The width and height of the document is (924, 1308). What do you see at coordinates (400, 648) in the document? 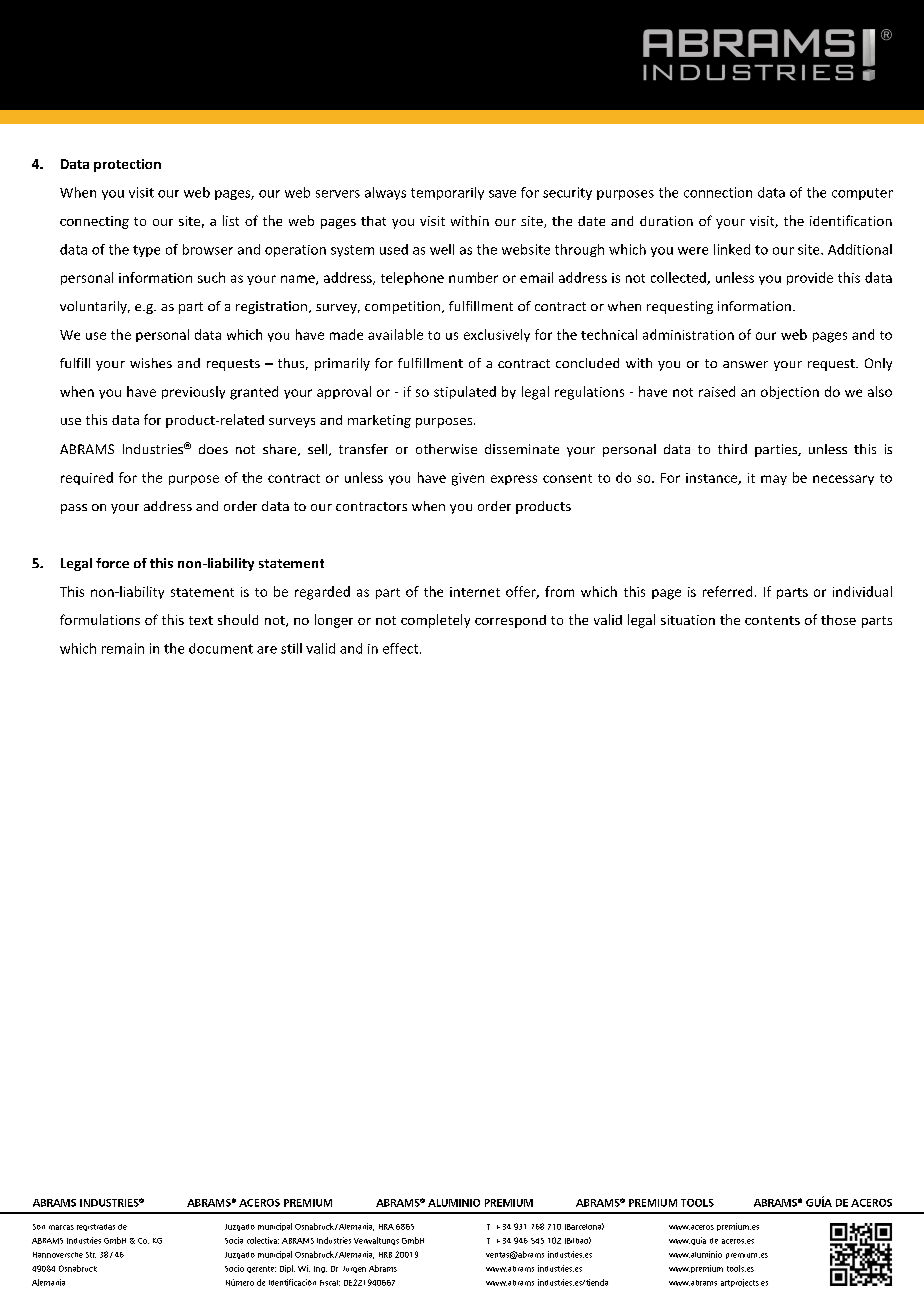
I see `effect` at bounding box center [400, 648].
